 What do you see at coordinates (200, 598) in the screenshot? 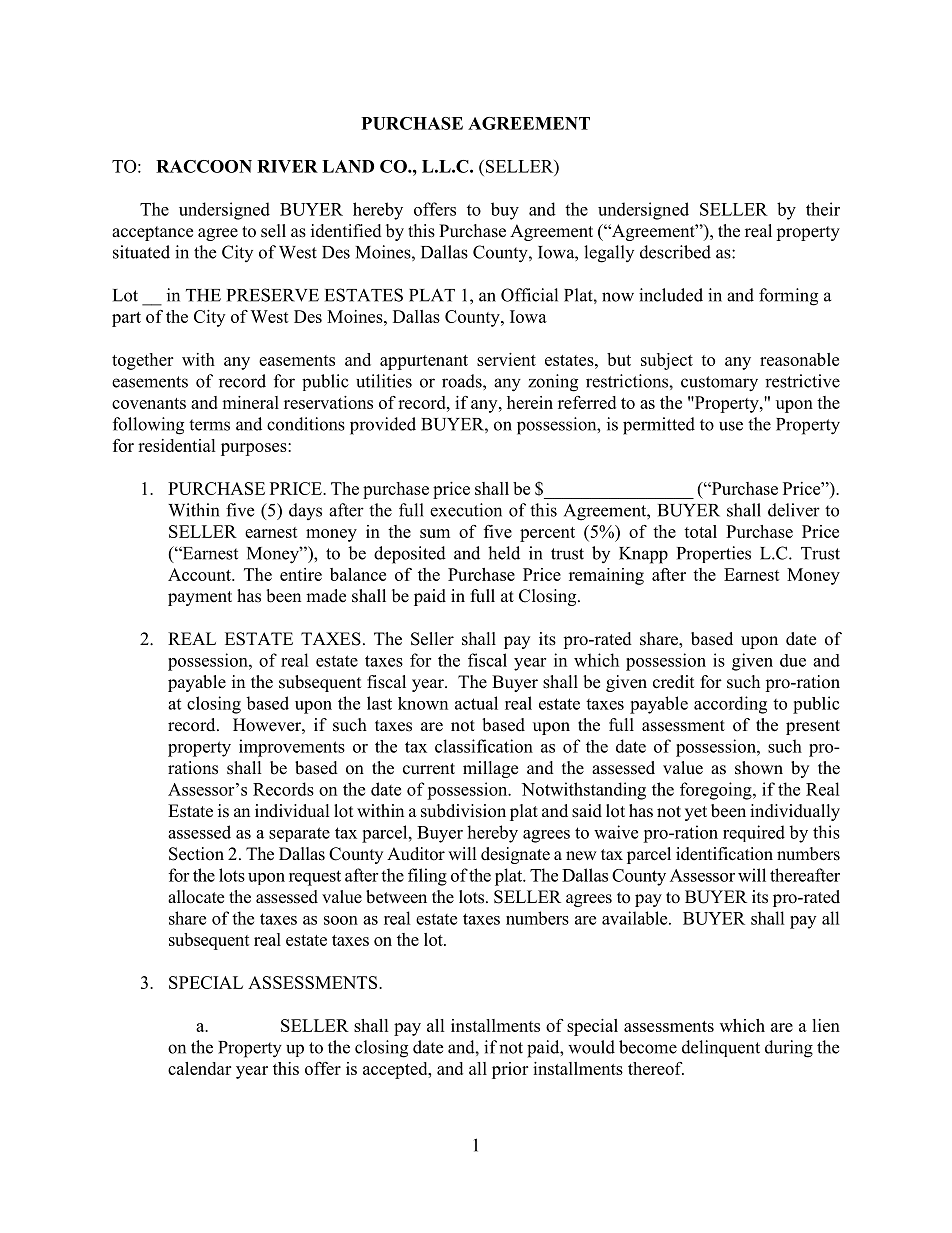
I see `payment` at bounding box center [200, 598].
